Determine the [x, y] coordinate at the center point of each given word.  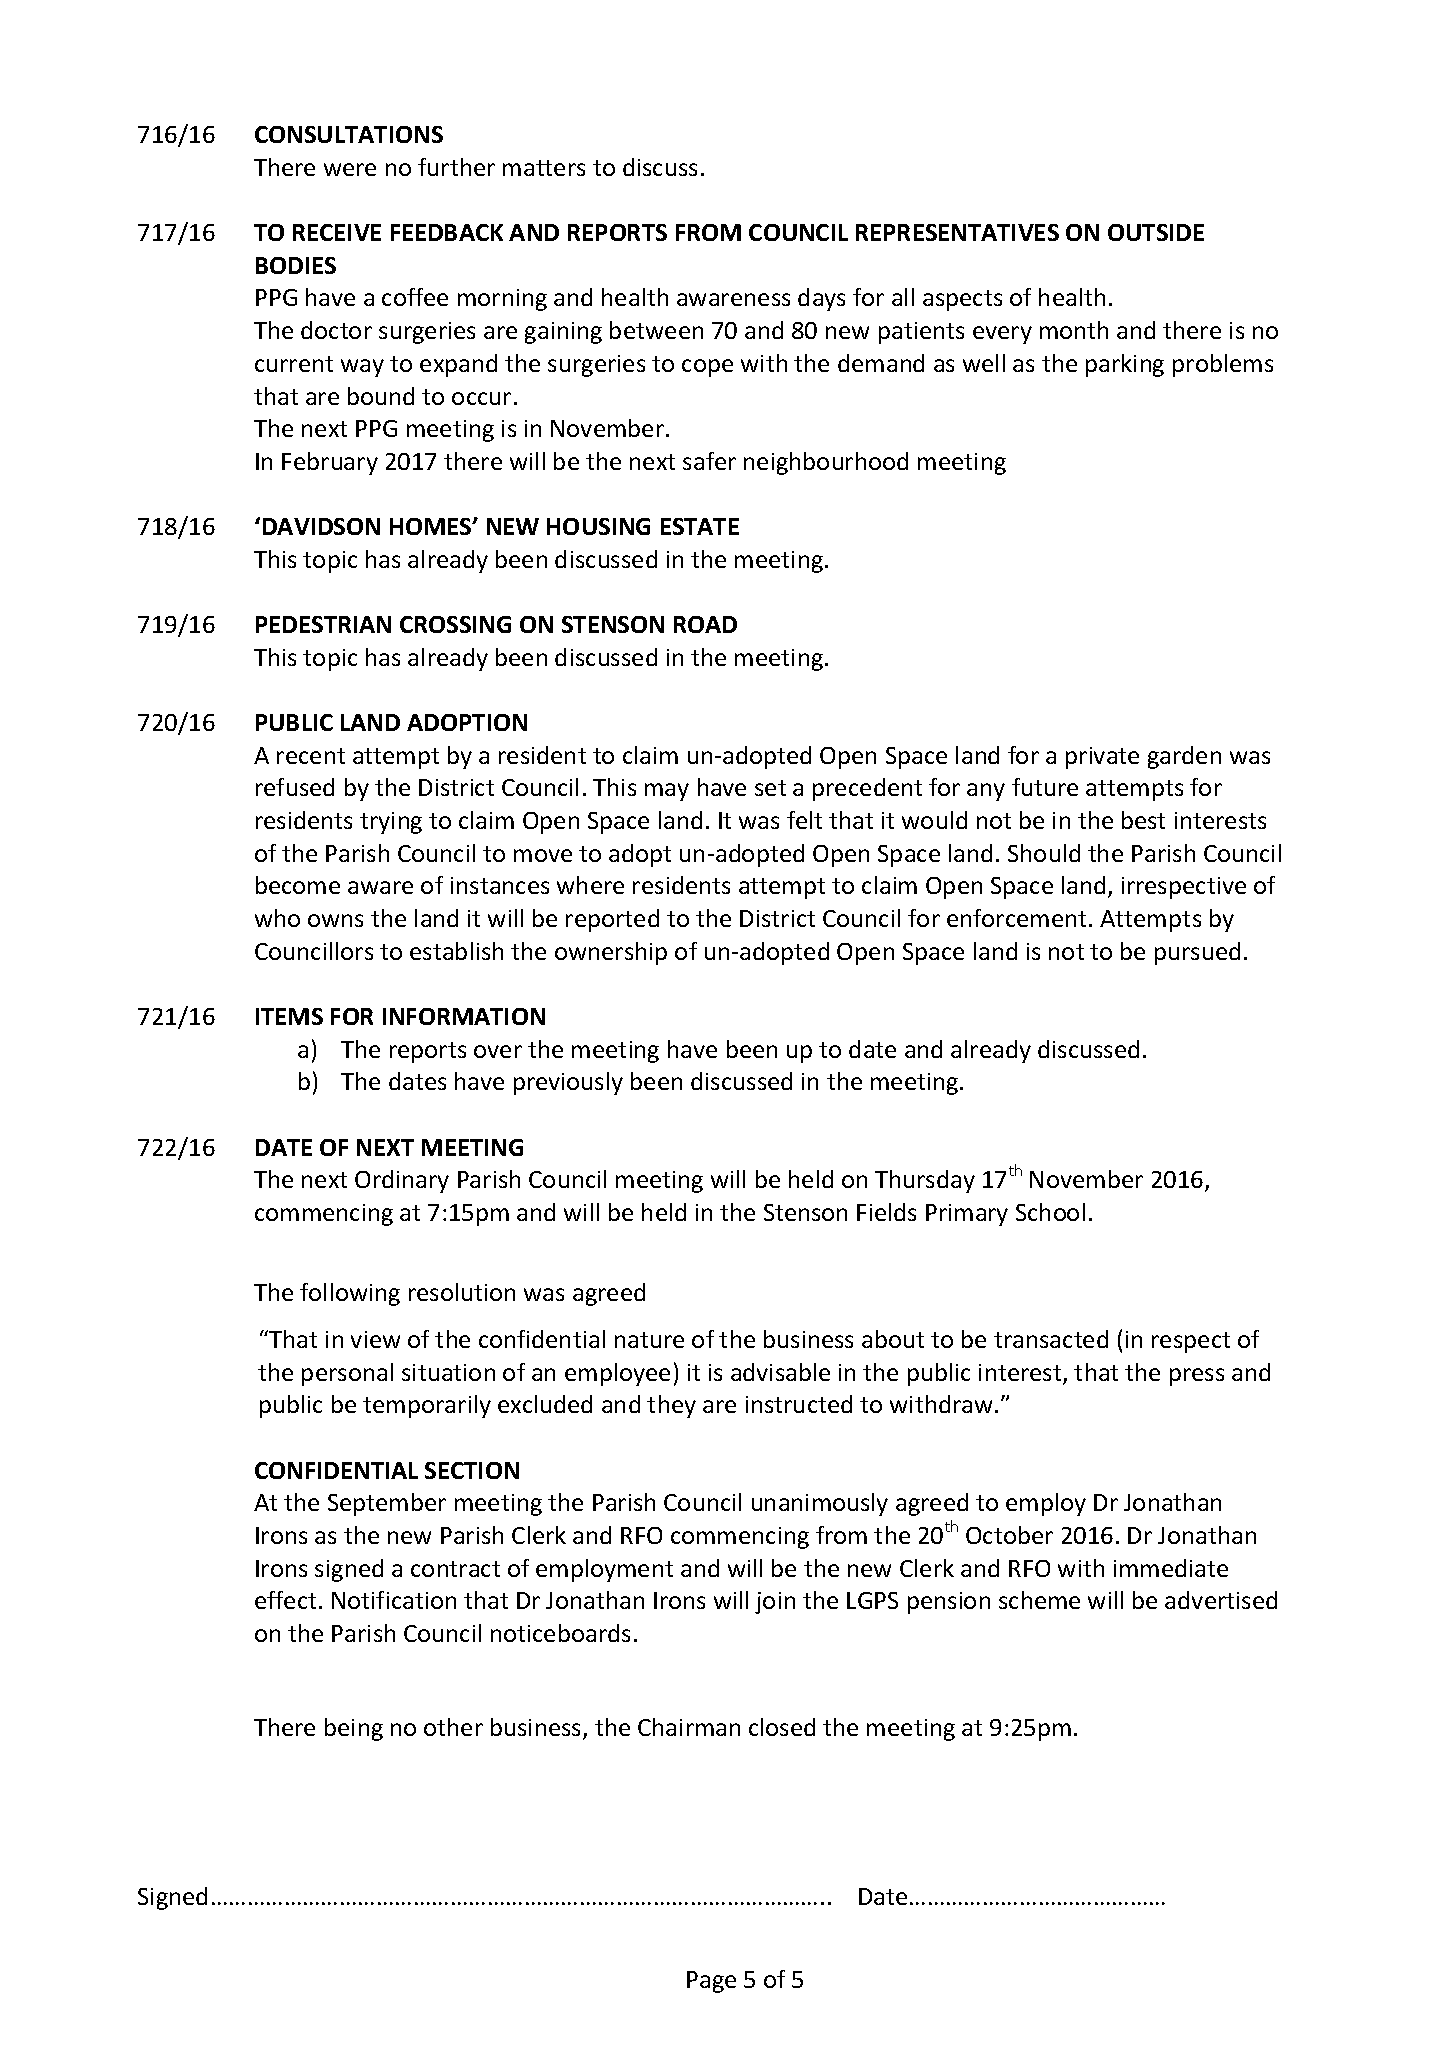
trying [391, 823]
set [770, 788]
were [350, 169]
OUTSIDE [1156, 232]
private [1102, 758]
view [375, 1339]
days [821, 299]
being [354, 1729]
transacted [1051, 1339]
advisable [780, 1372]
